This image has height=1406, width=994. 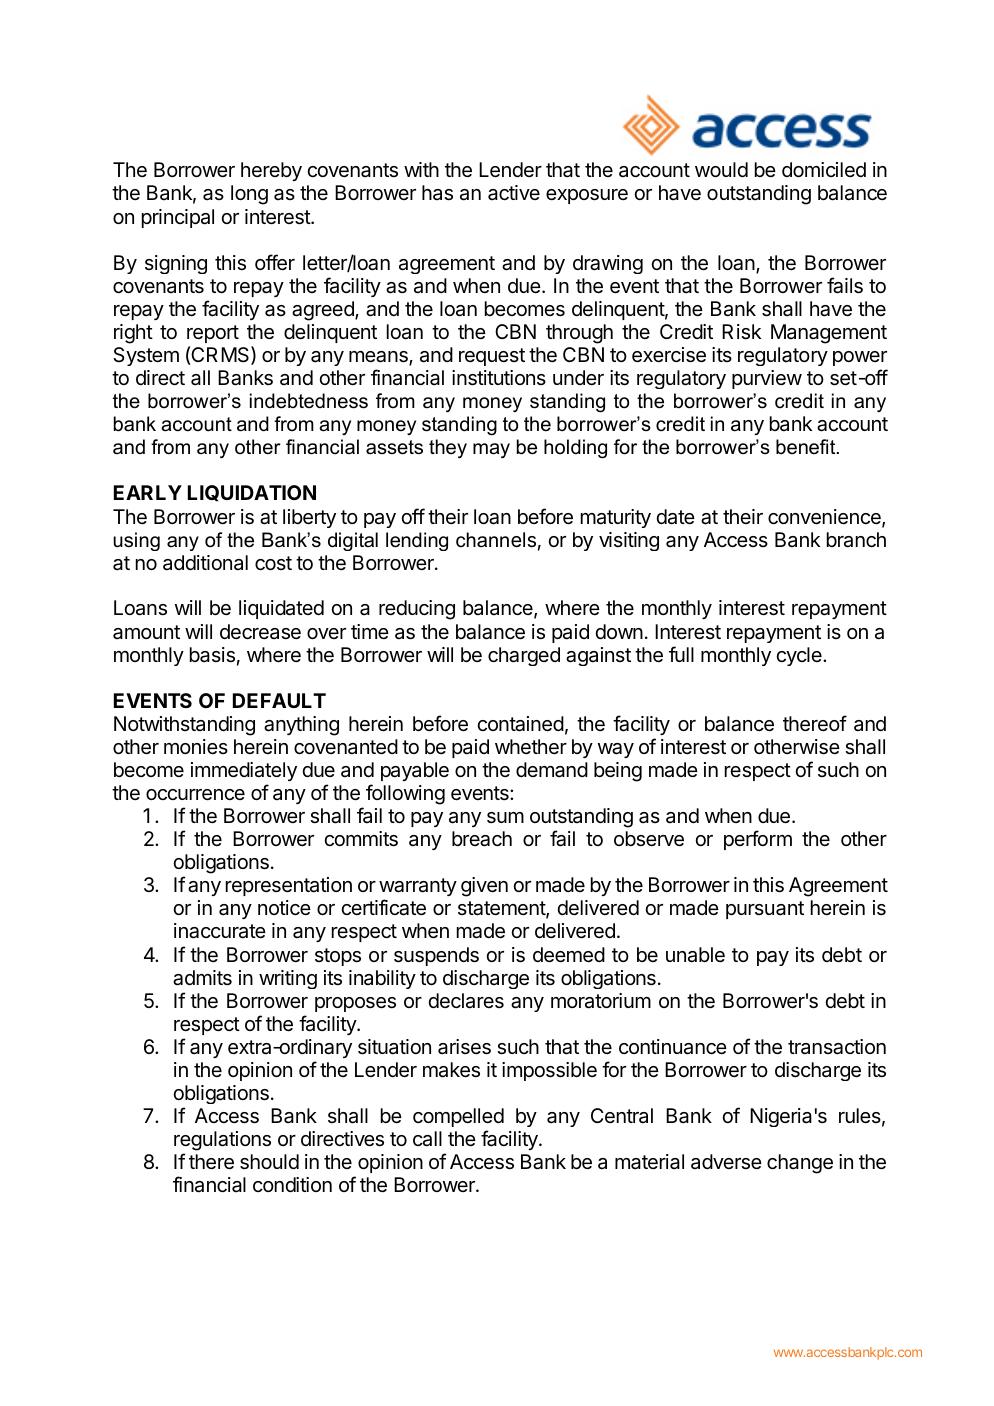 I want to click on change, so click(x=800, y=1164).
